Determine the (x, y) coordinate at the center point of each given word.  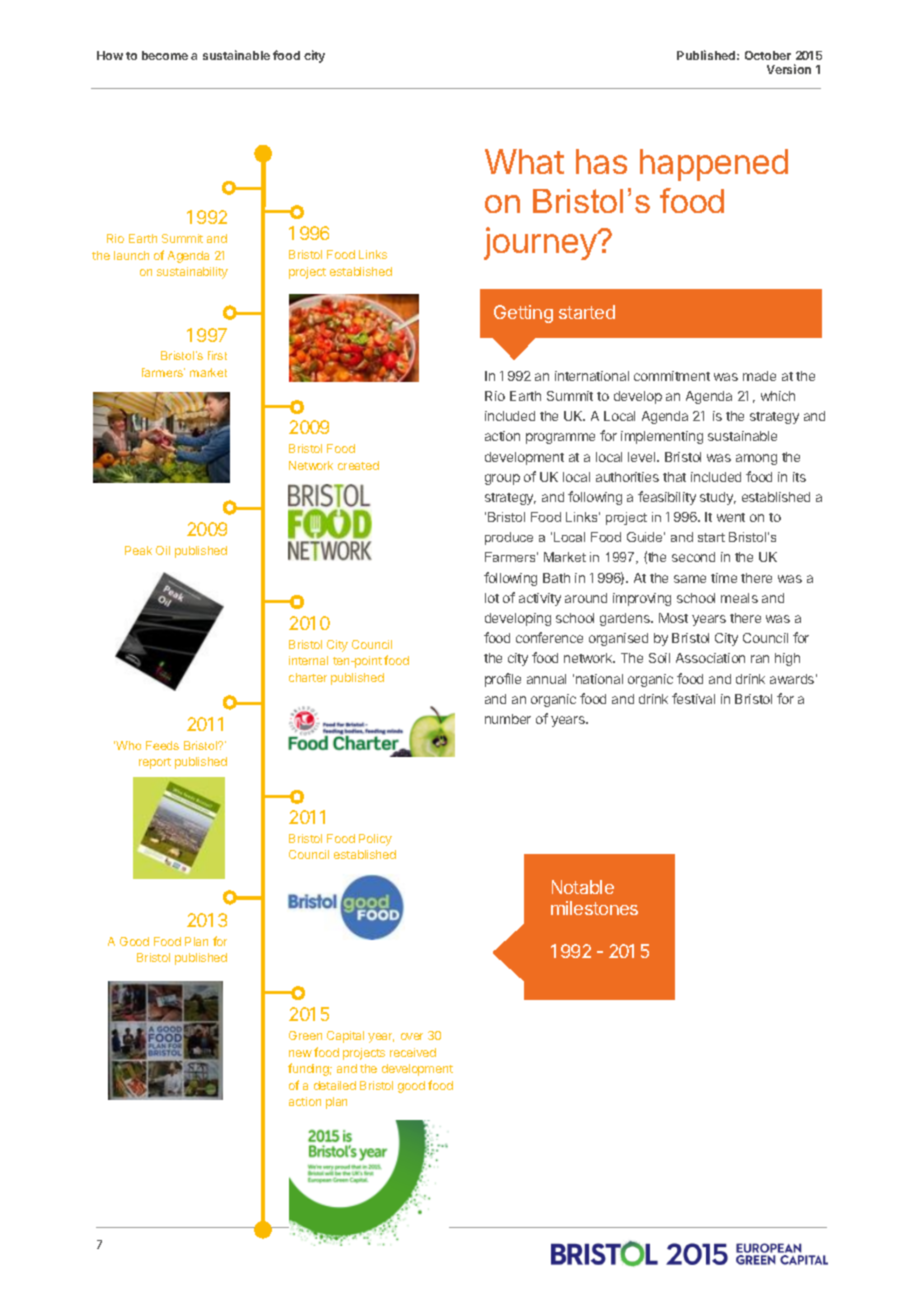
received (413, 1052)
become (165, 55)
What (524, 161)
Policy (375, 840)
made (759, 376)
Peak (138, 550)
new (300, 1053)
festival (693, 698)
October (768, 55)
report (155, 763)
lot (492, 598)
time (724, 578)
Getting (523, 314)
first (217, 355)
